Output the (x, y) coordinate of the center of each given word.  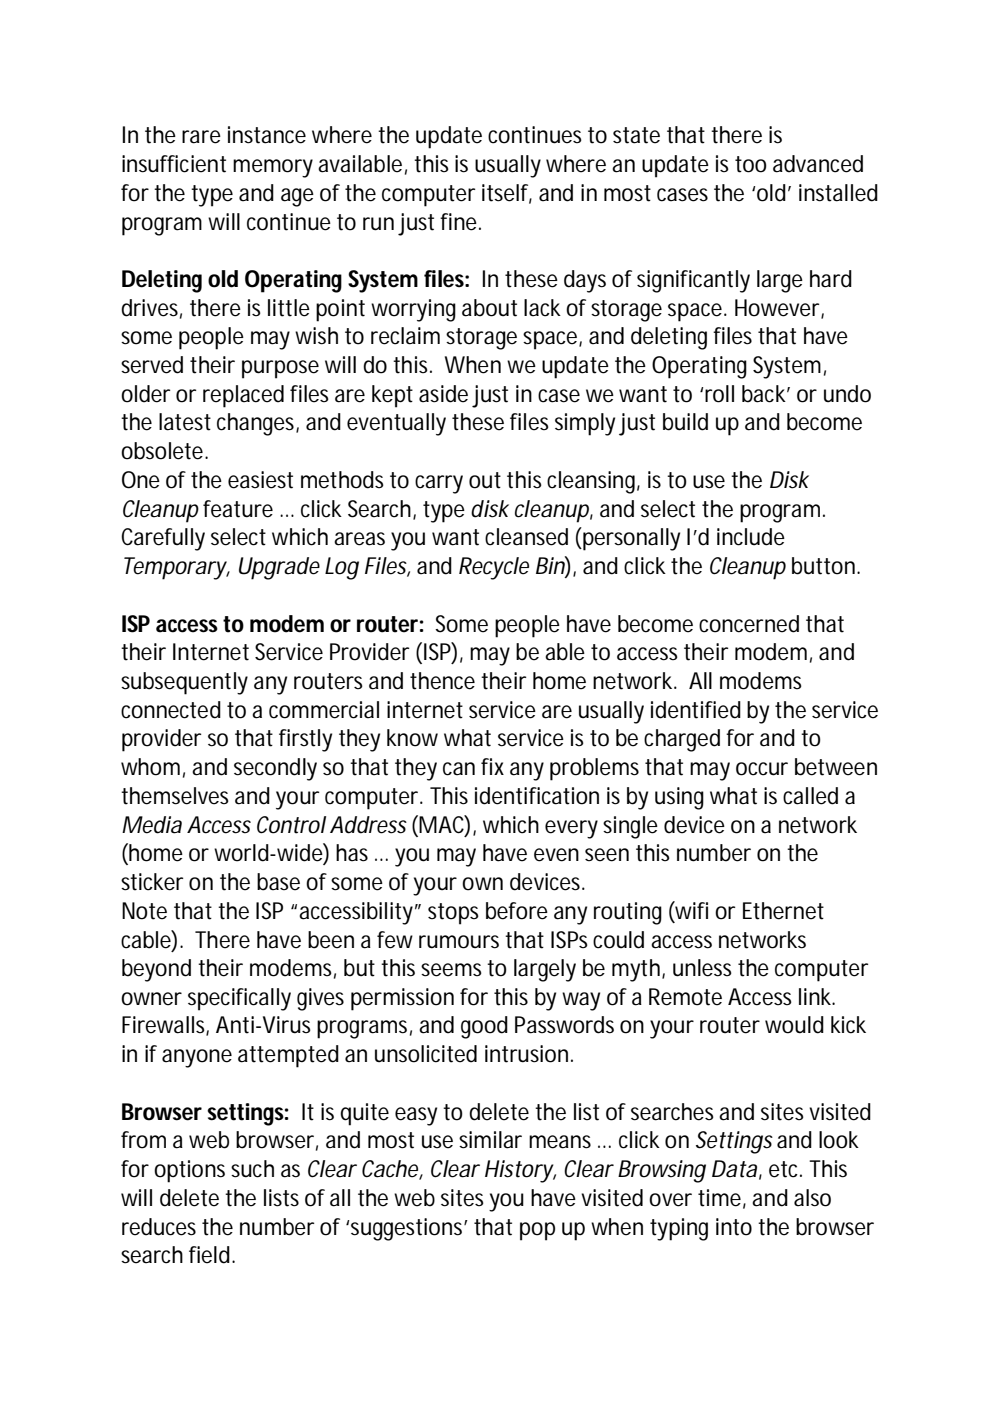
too (751, 164)
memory (273, 168)
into (734, 1227)
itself (507, 193)
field (211, 1255)
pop (537, 1231)
